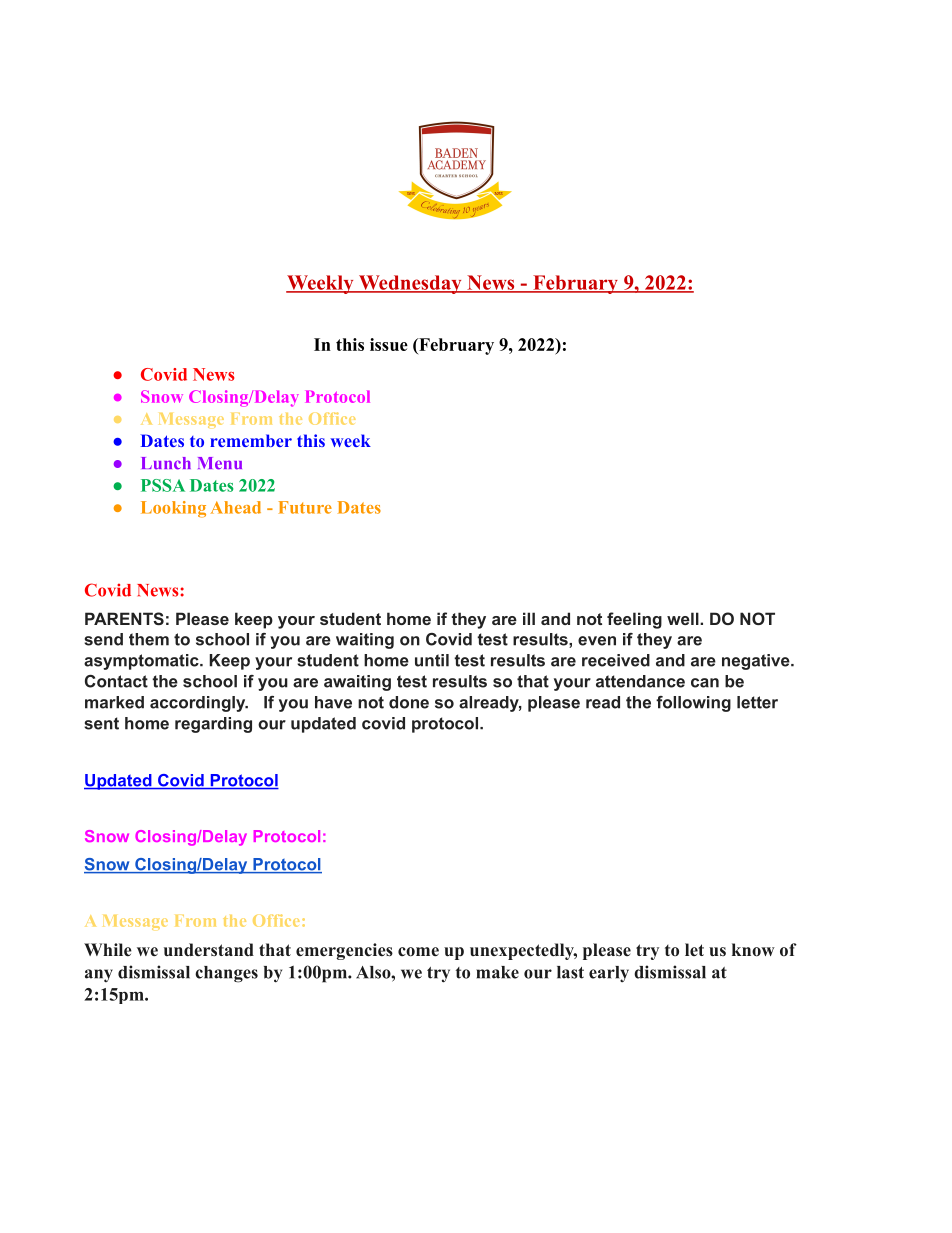  I want to click on understand, so click(209, 950).
